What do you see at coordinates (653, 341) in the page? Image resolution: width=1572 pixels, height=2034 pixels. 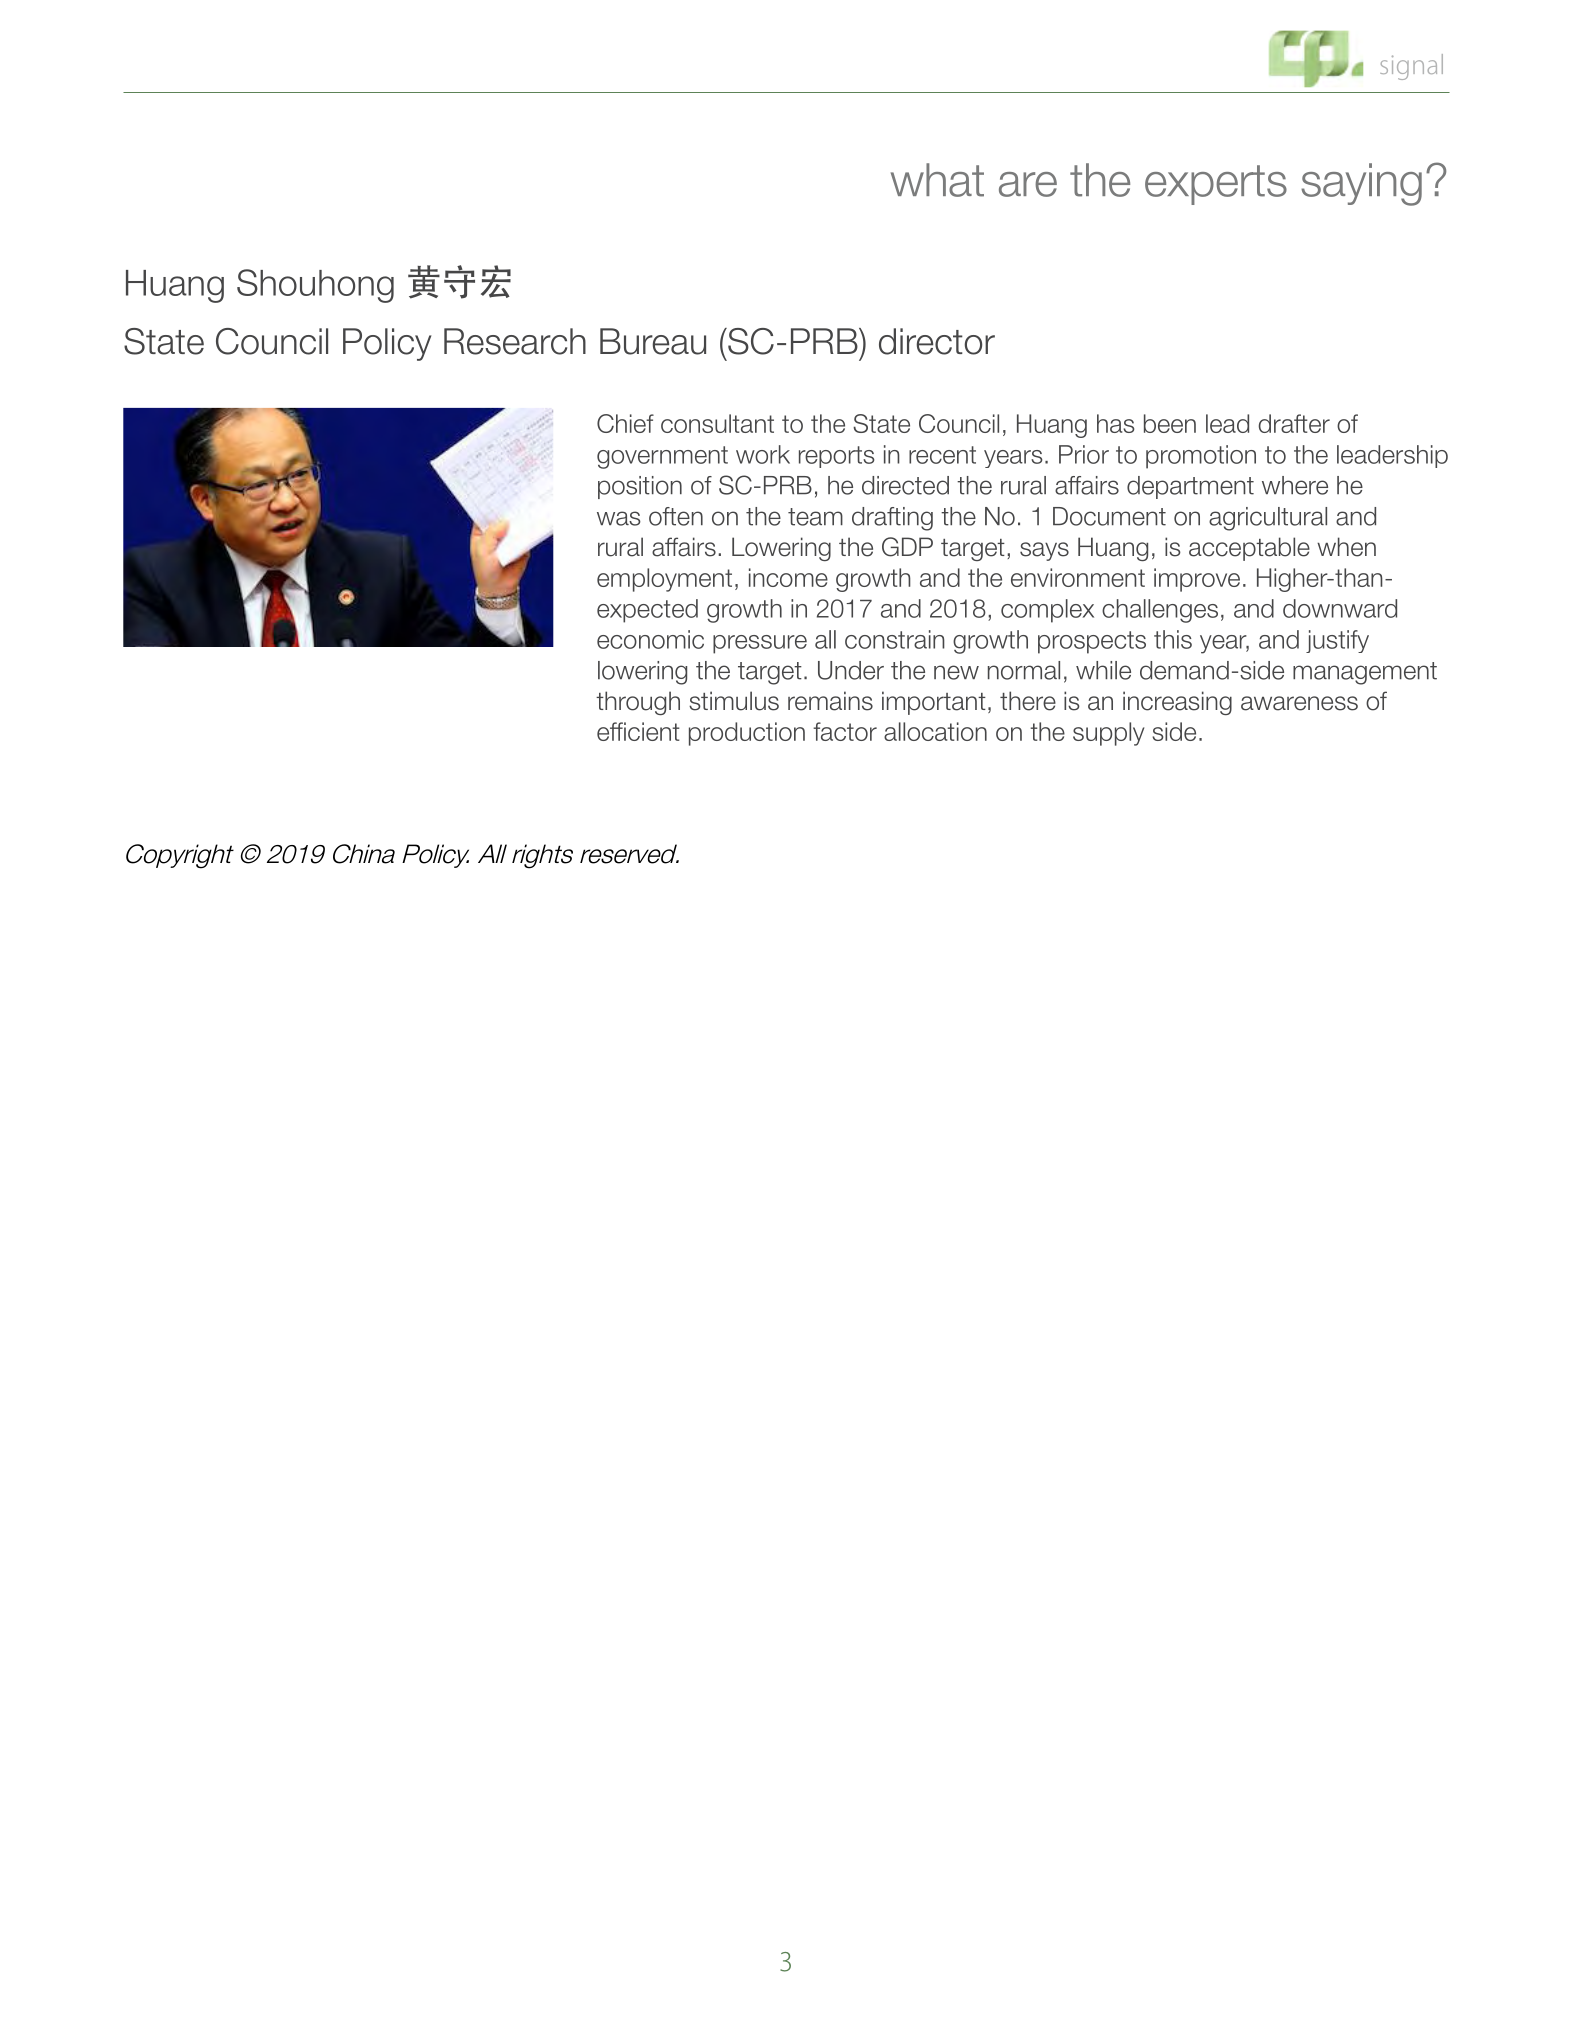 I see `Bureau` at bounding box center [653, 341].
